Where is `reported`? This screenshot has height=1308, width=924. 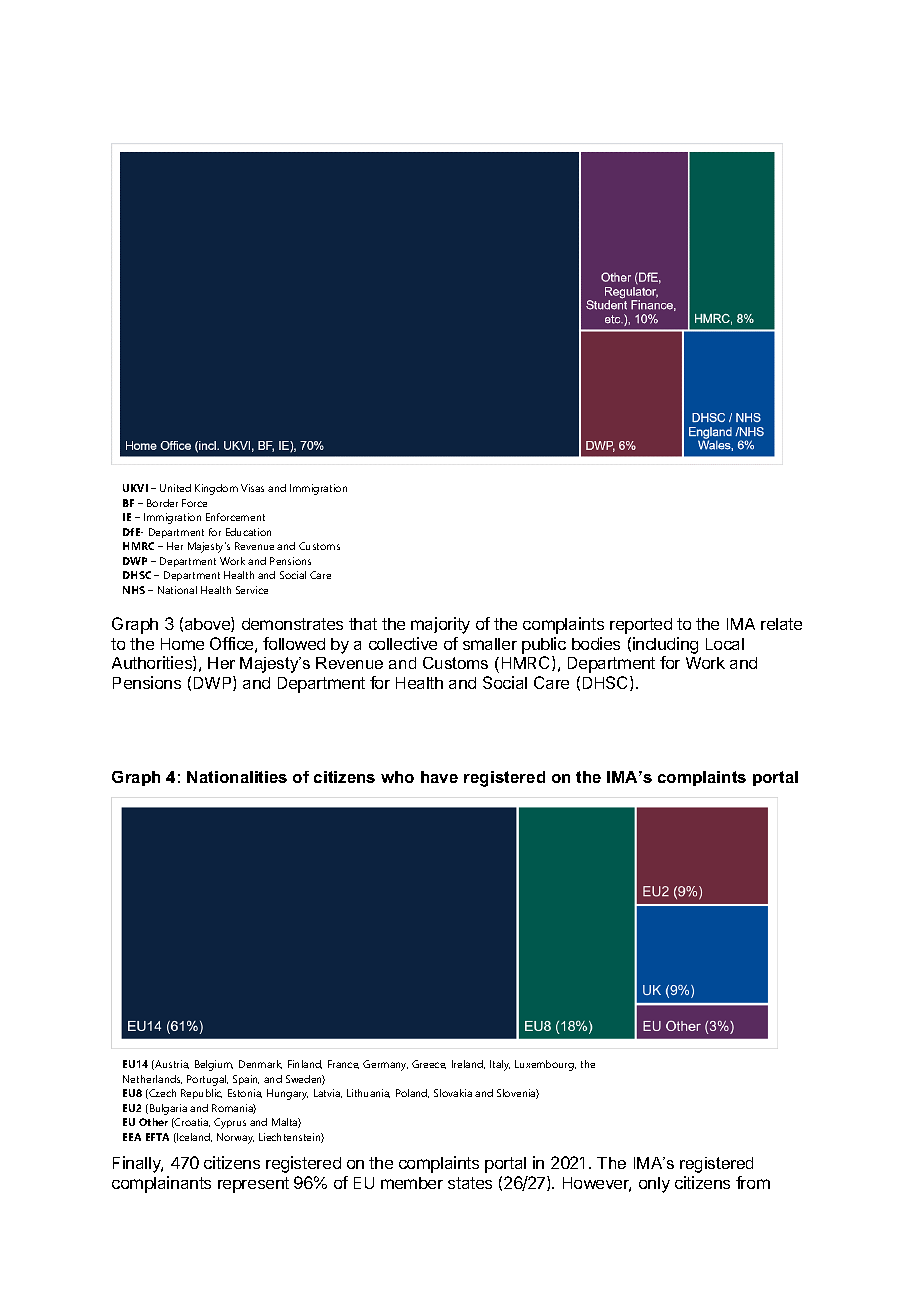
reported is located at coordinates (641, 626).
